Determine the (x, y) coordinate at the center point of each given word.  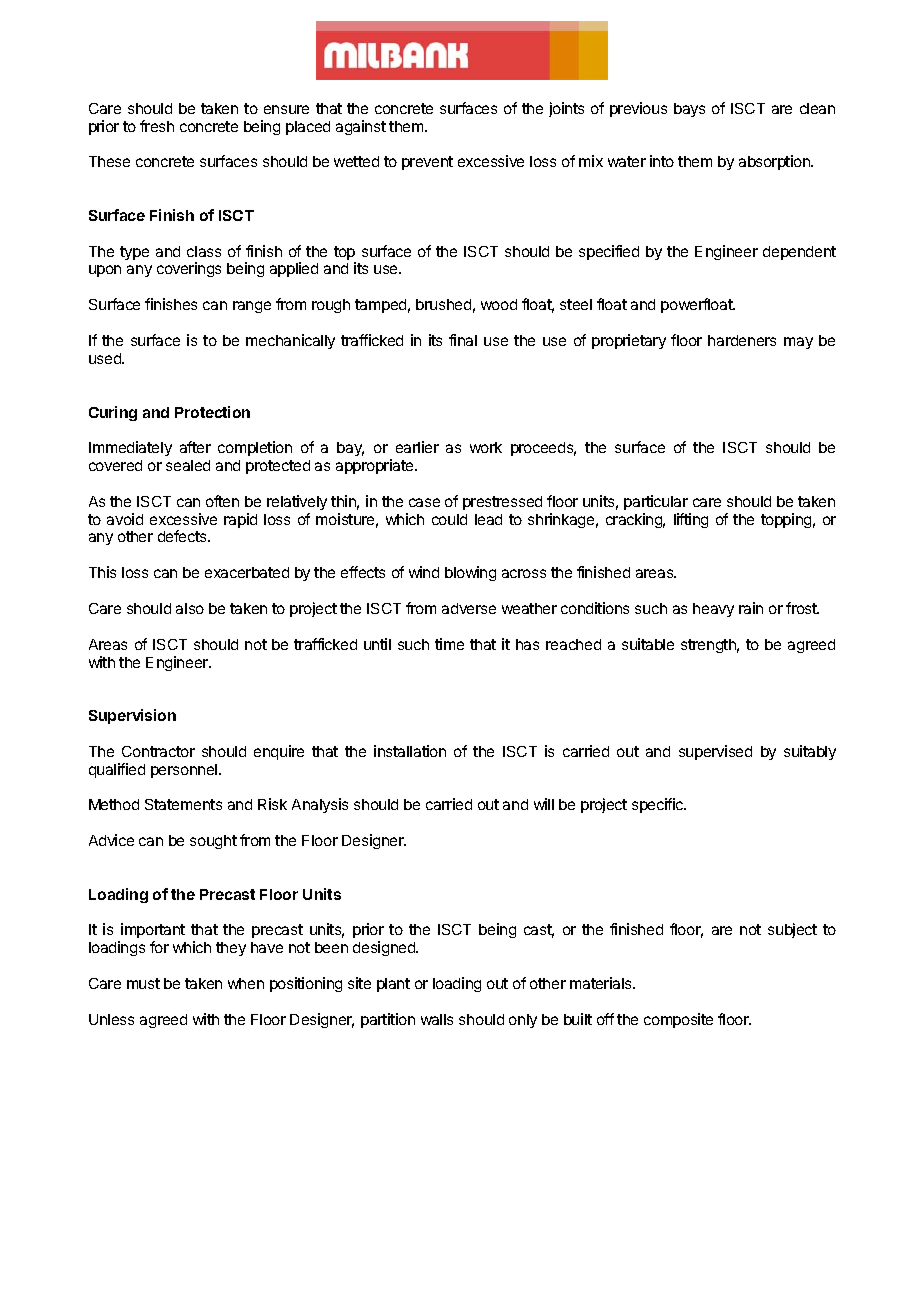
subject (792, 930)
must (143, 983)
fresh (157, 126)
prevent (427, 163)
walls (437, 1019)
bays (689, 110)
